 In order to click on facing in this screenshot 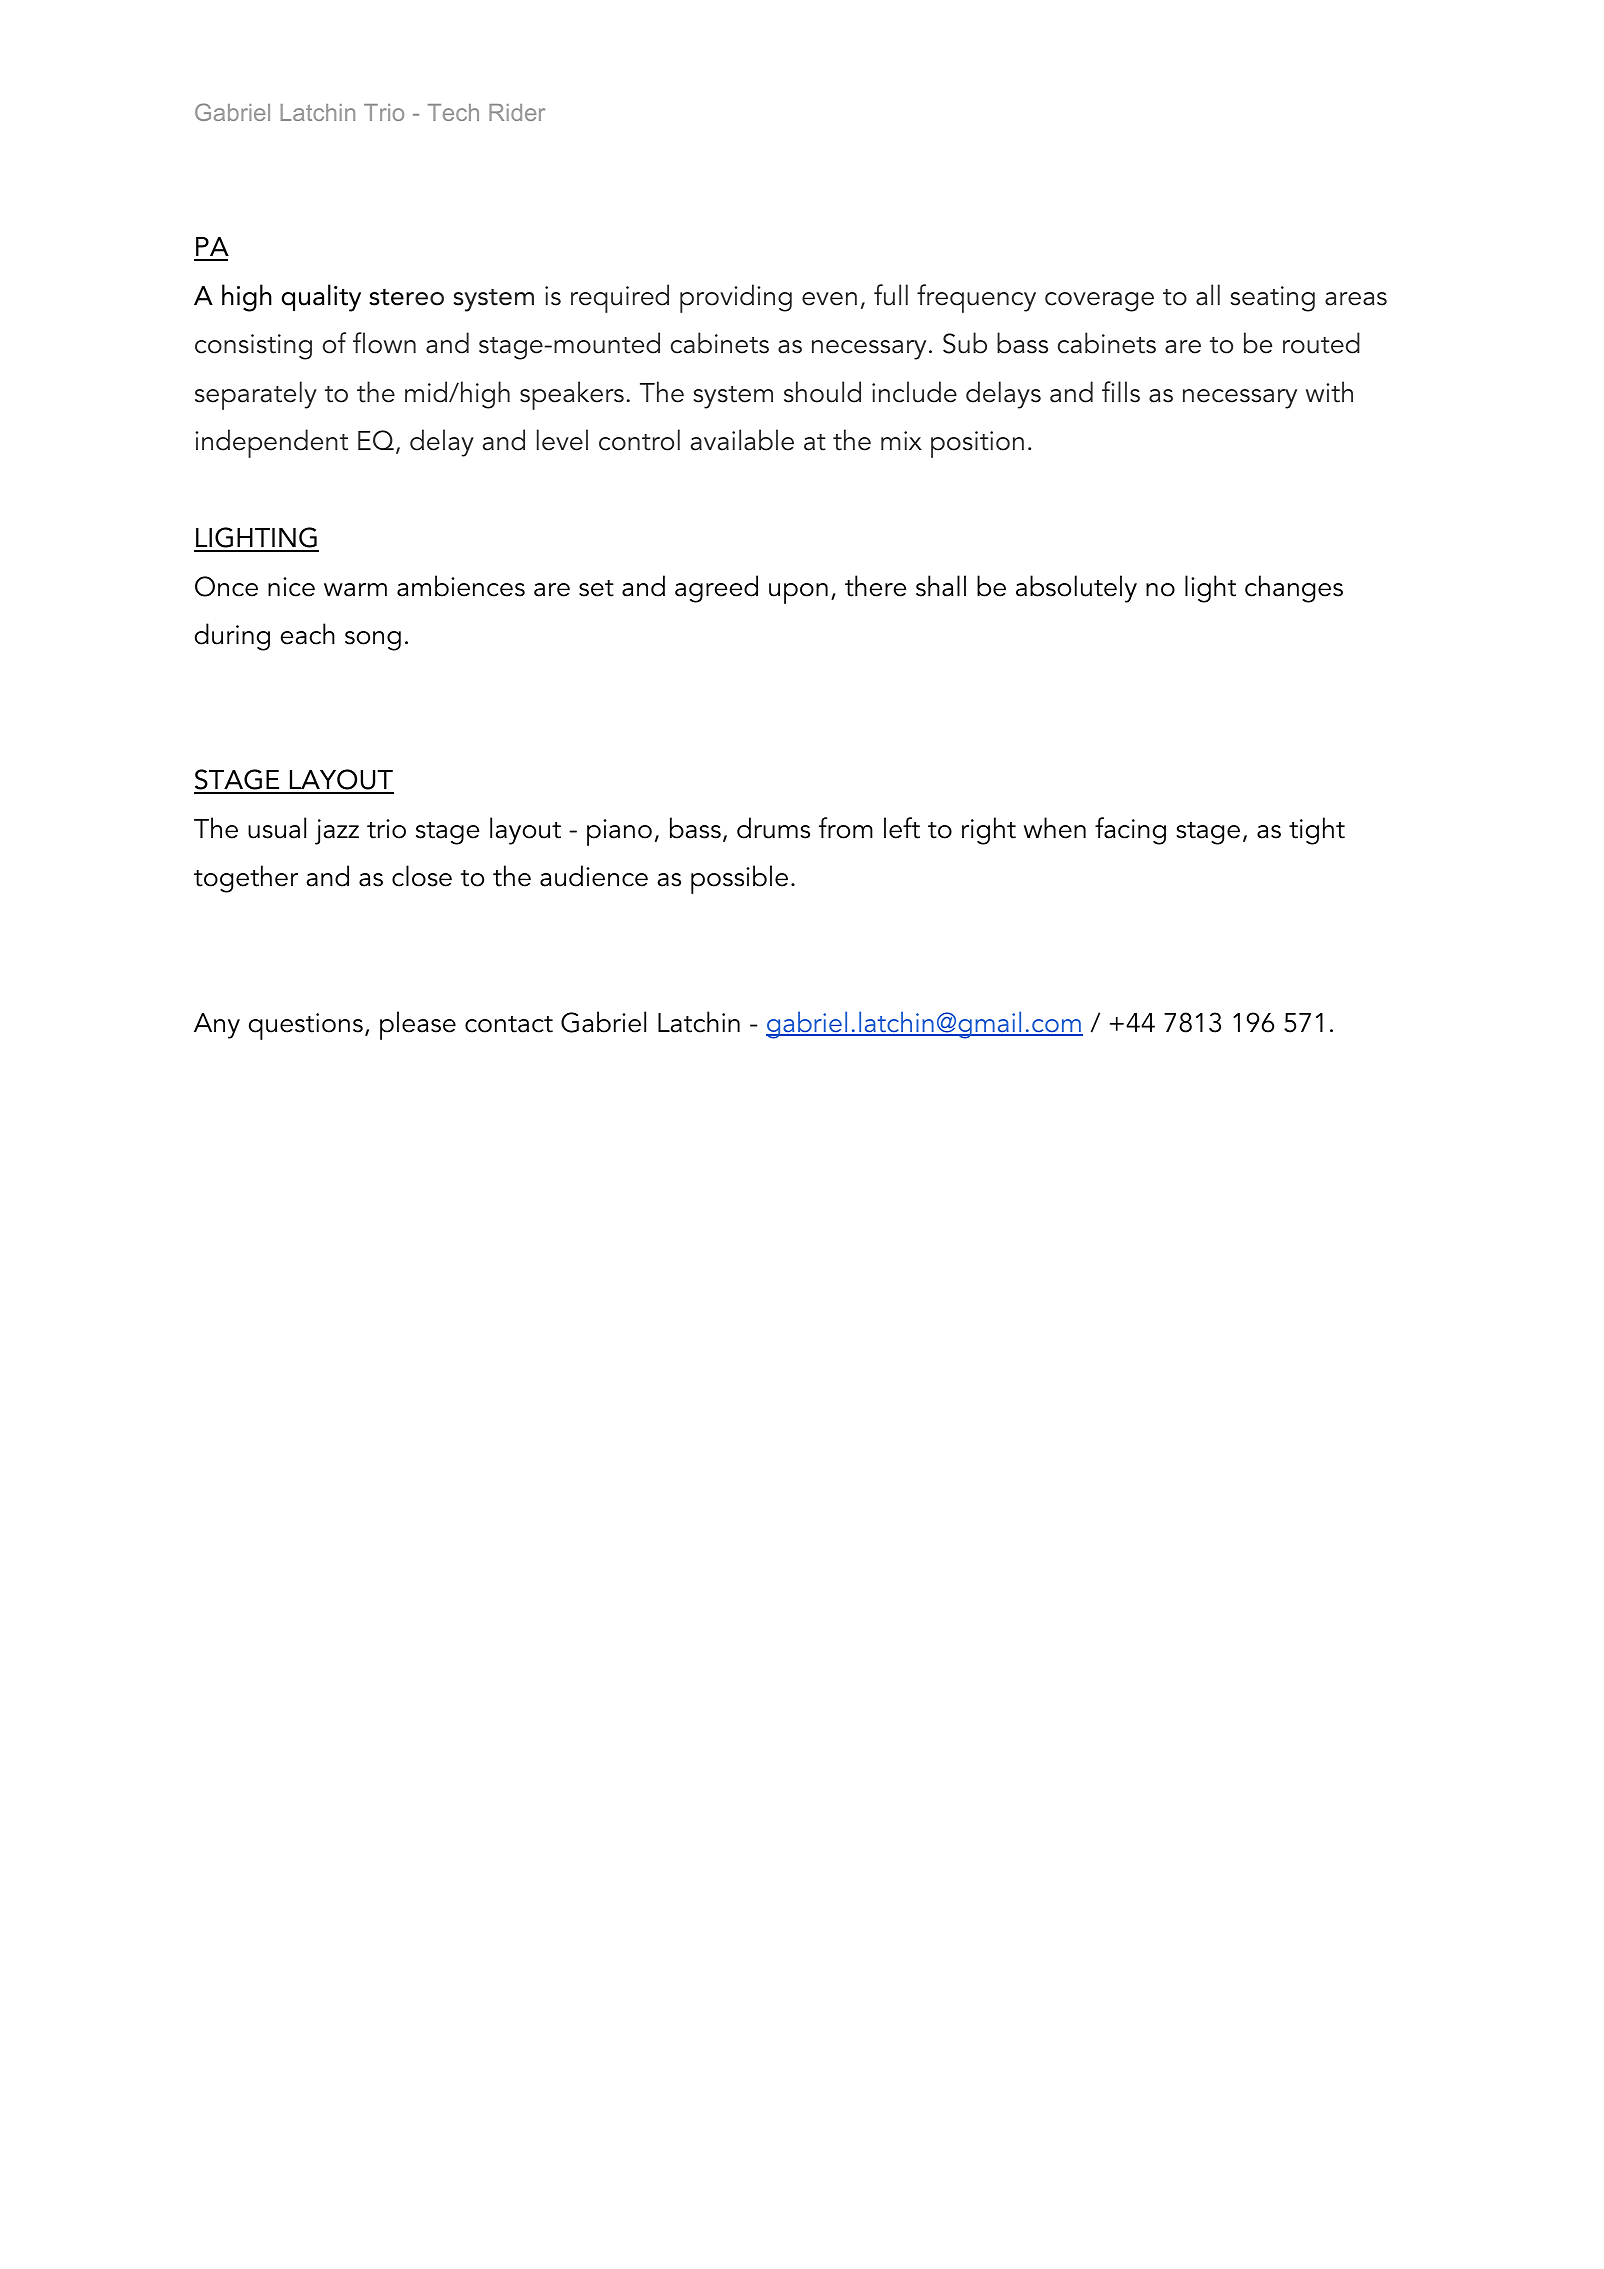, I will do `click(1130, 831)`.
